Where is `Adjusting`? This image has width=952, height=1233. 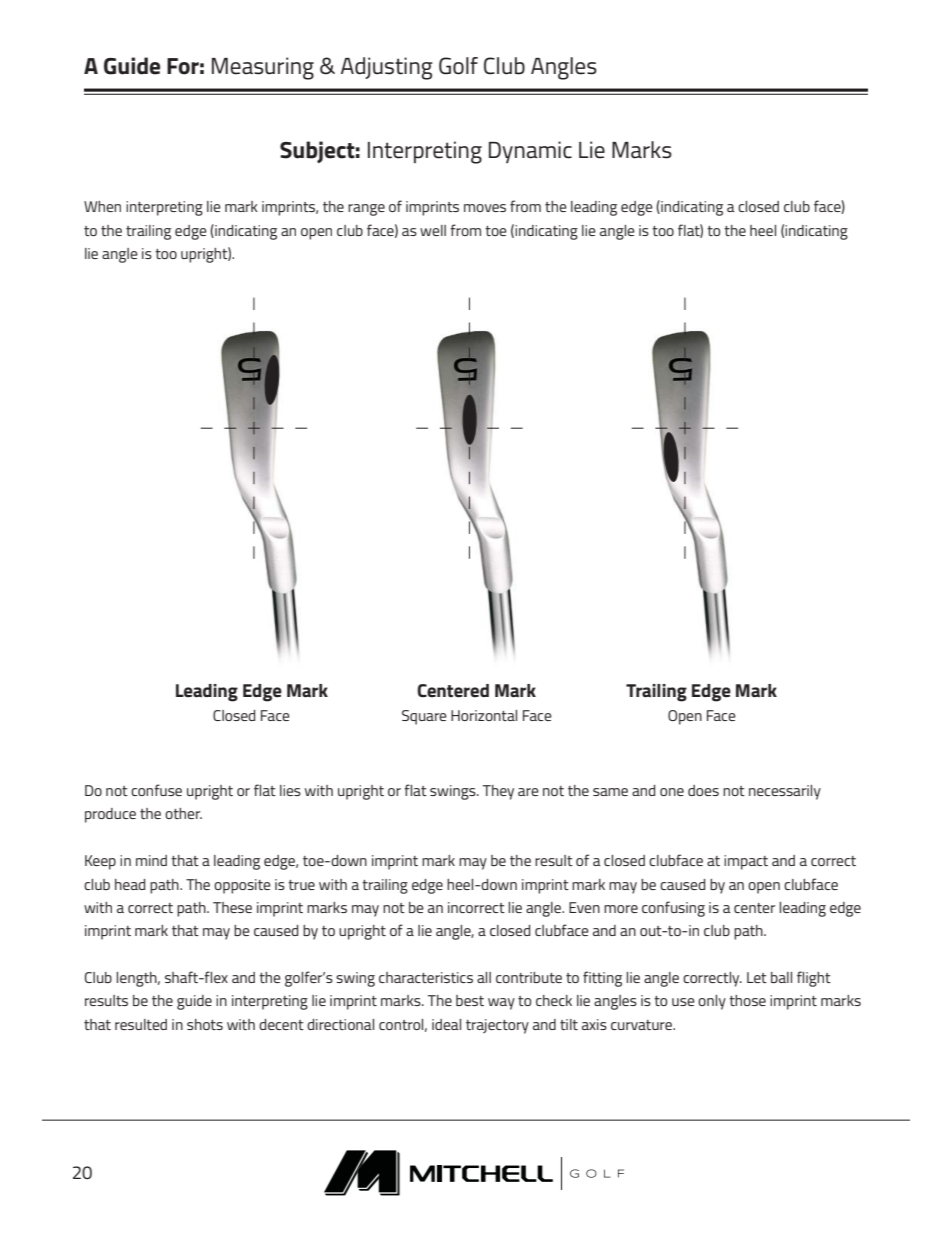 Adjusting is located at coordinates (387, 68).
